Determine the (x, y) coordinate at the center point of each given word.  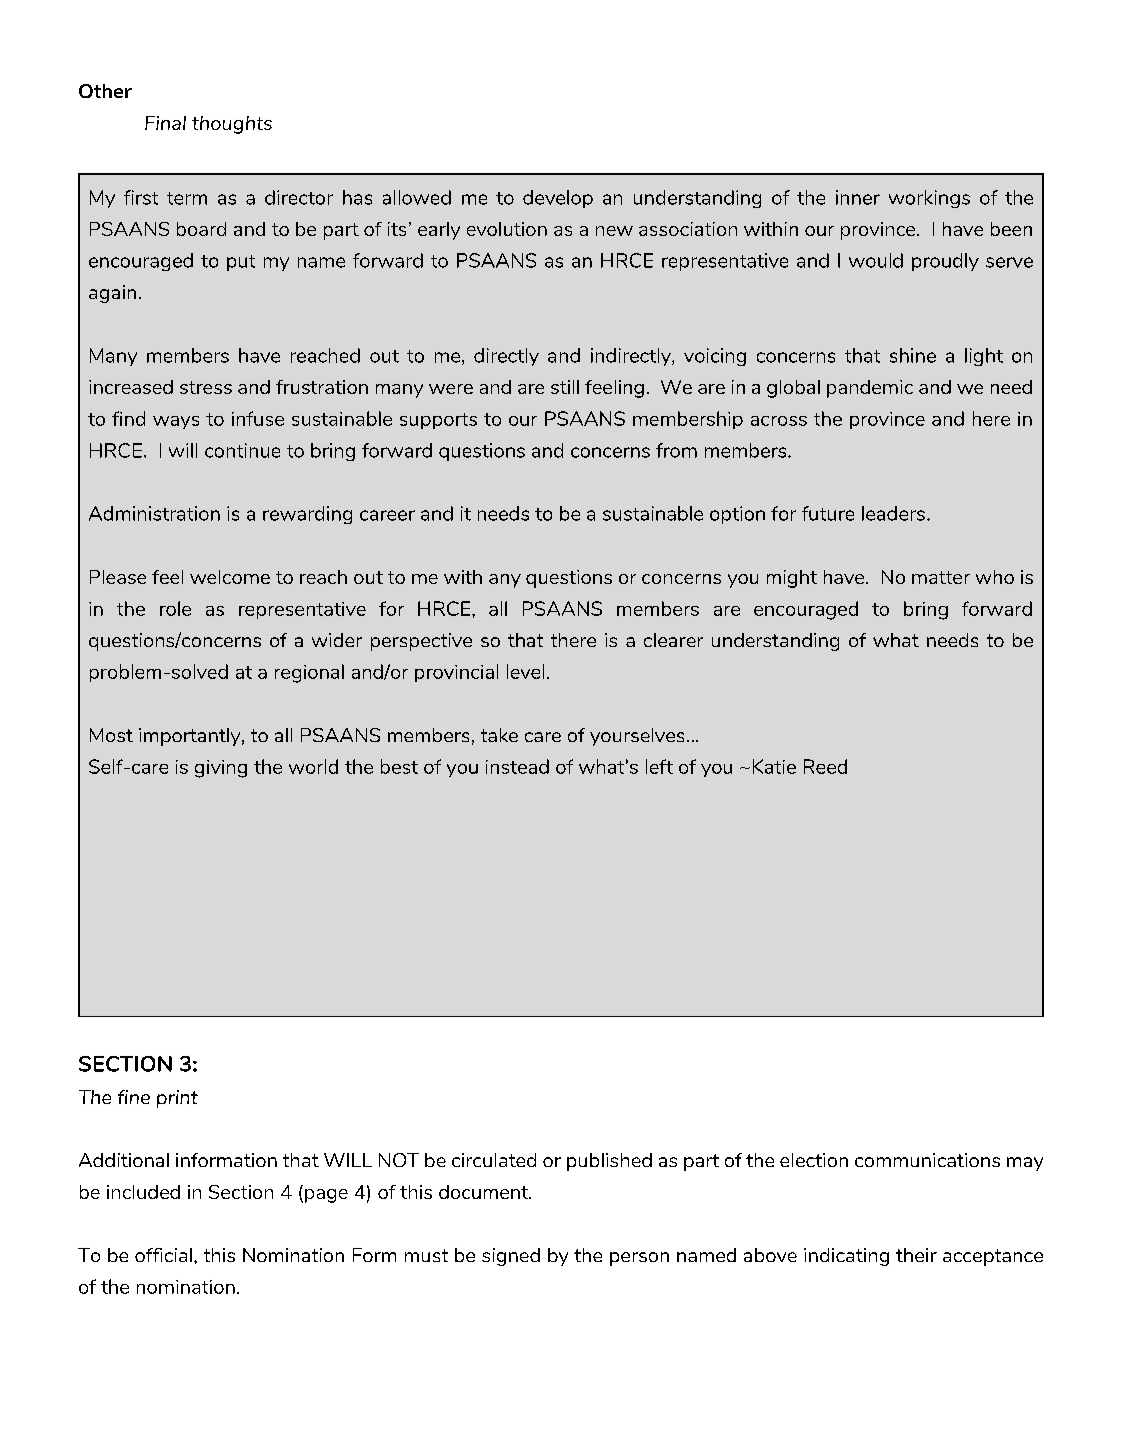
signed (511, 1257)
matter (941, 577)
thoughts (232, 125)
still (565, 387)
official (163, 1255)
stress (206, 387)
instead (517, 766)
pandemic (870, 389)
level (525, 671)
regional (309, 673)
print (177, 1099)
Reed (825, 766)
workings (929, 199)
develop (558, 199)
